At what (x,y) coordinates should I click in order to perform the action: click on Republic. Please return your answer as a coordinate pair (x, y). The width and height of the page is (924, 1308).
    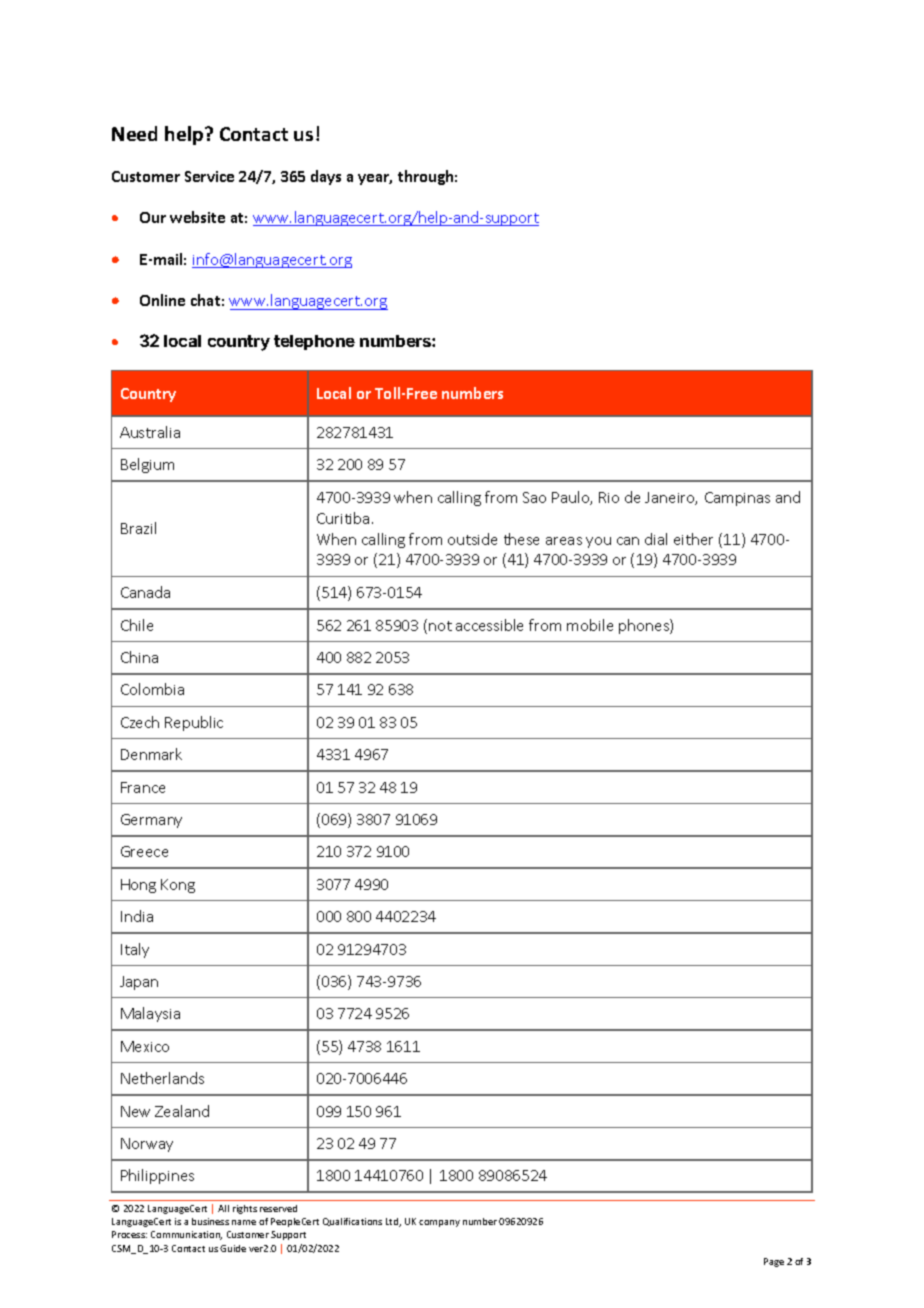
    Looking at the image, I should click on (194, 723).
